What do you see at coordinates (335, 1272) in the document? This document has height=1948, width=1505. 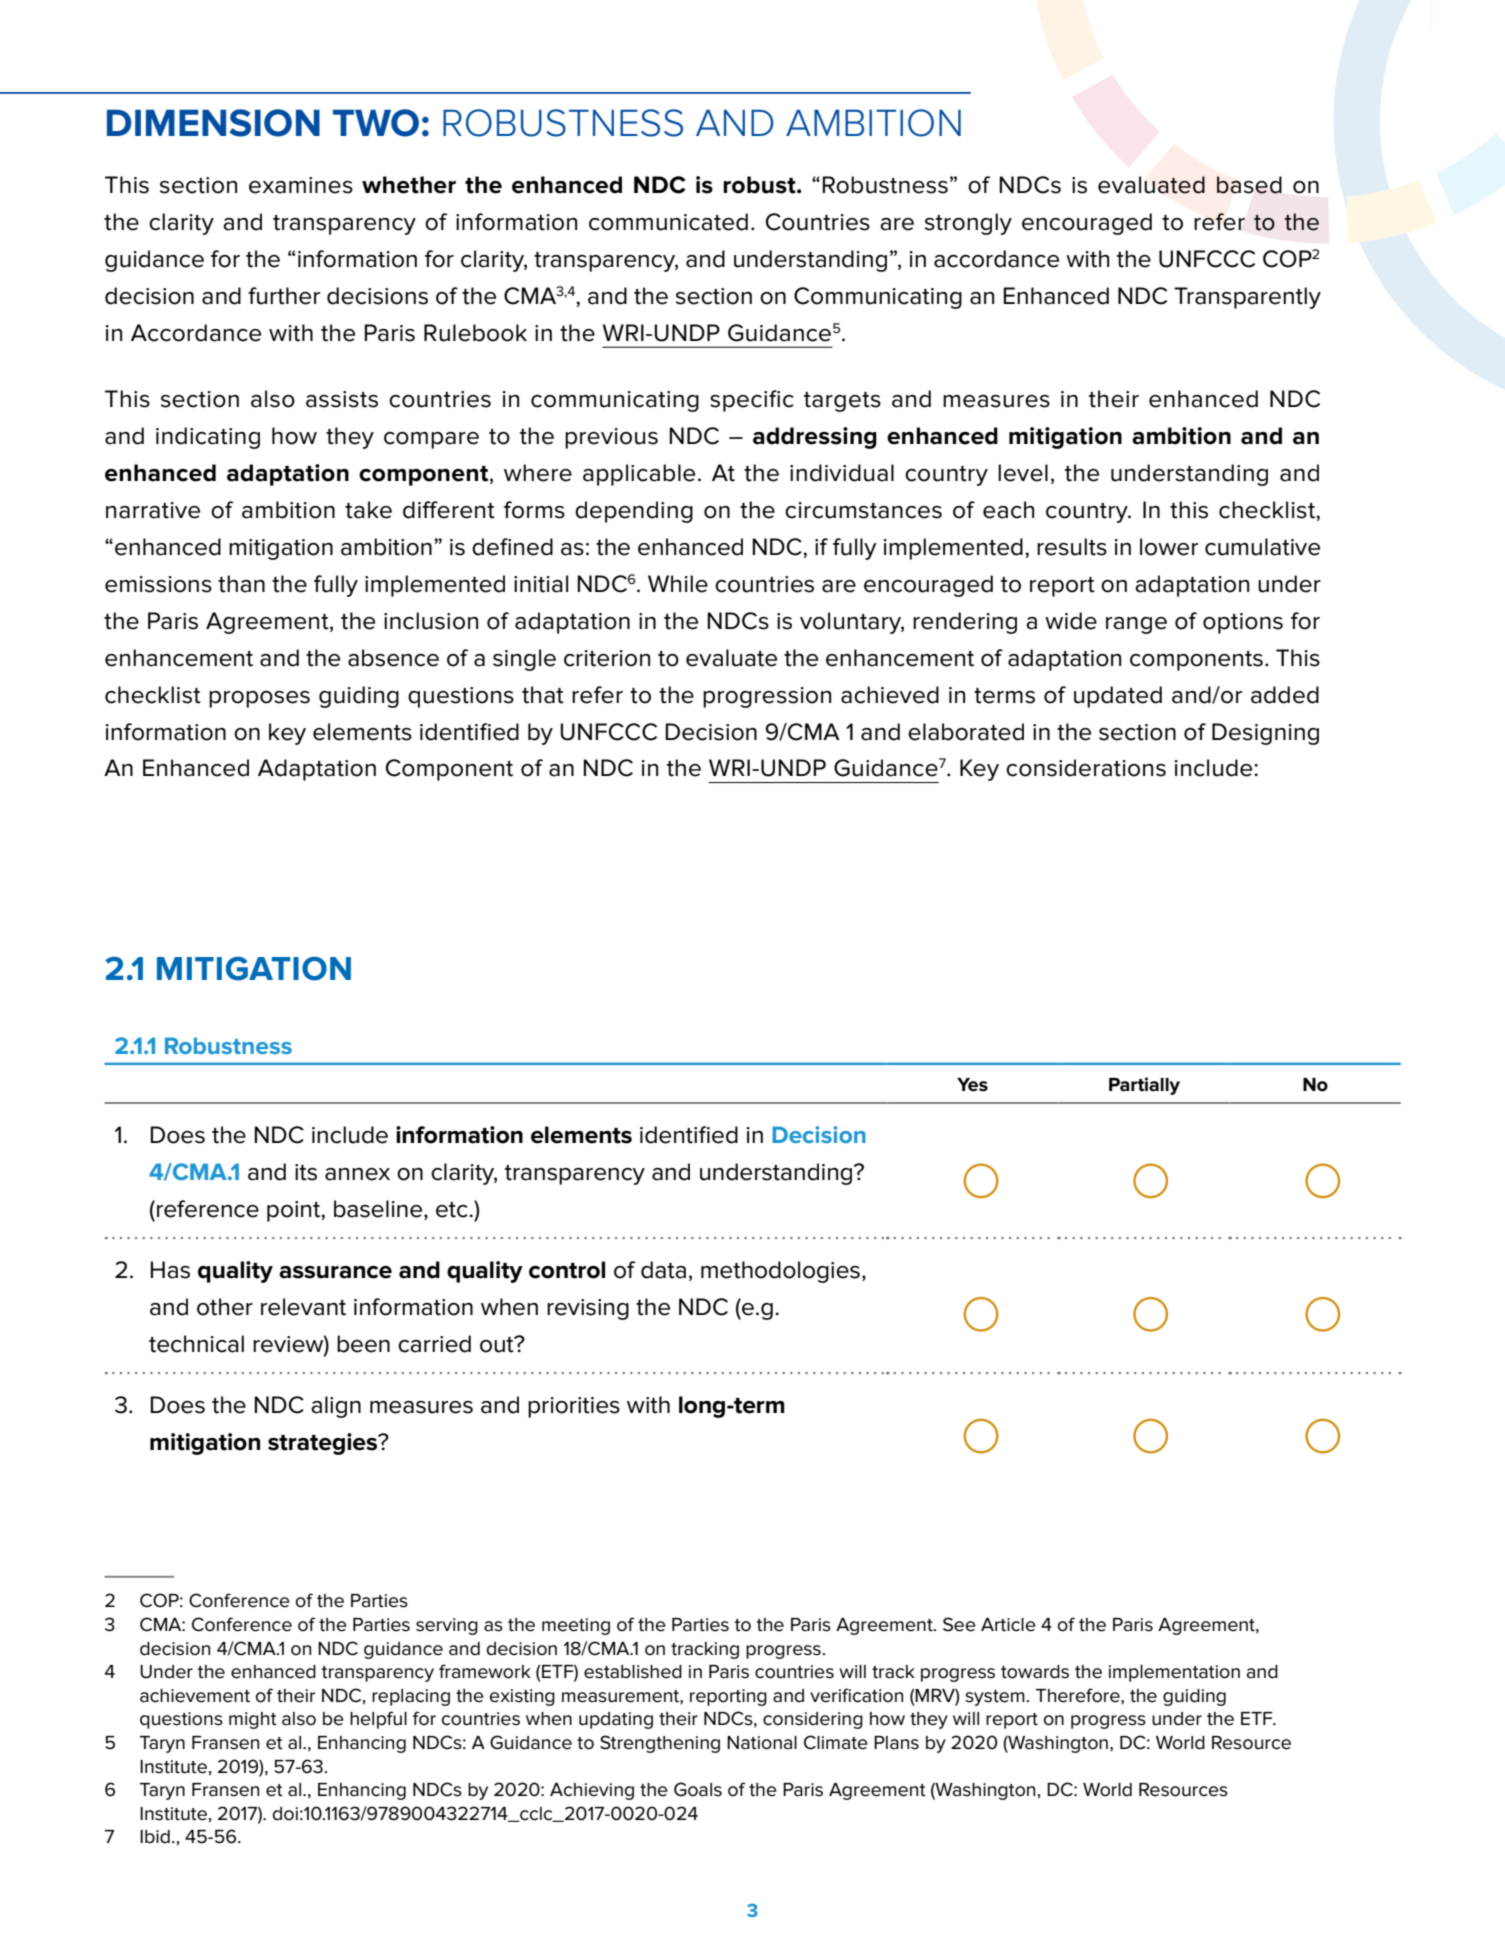 I see `assurance` at bounding box center [335, 1272].
